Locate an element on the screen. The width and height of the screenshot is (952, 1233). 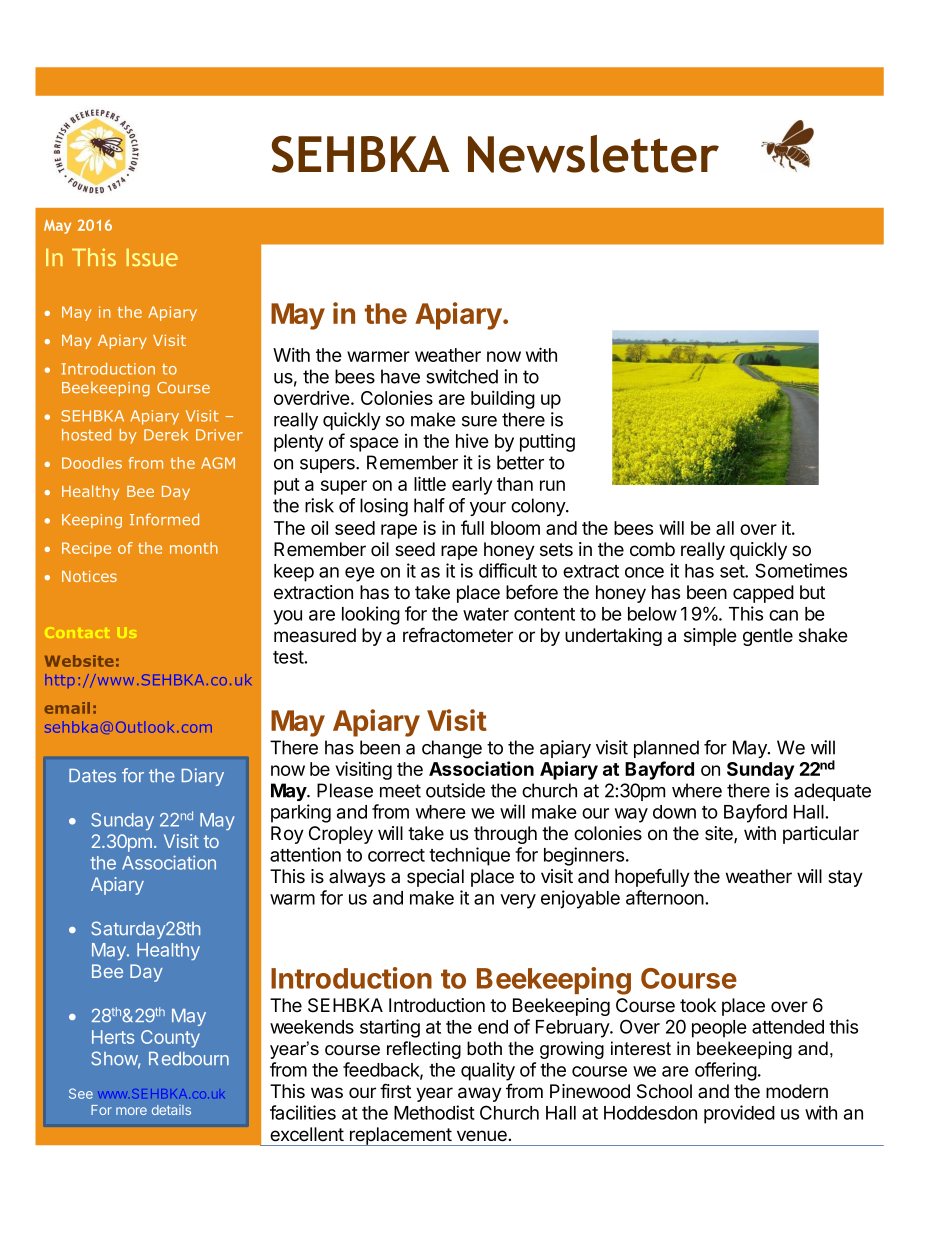
Derek is located at coordinates (166, 435).
